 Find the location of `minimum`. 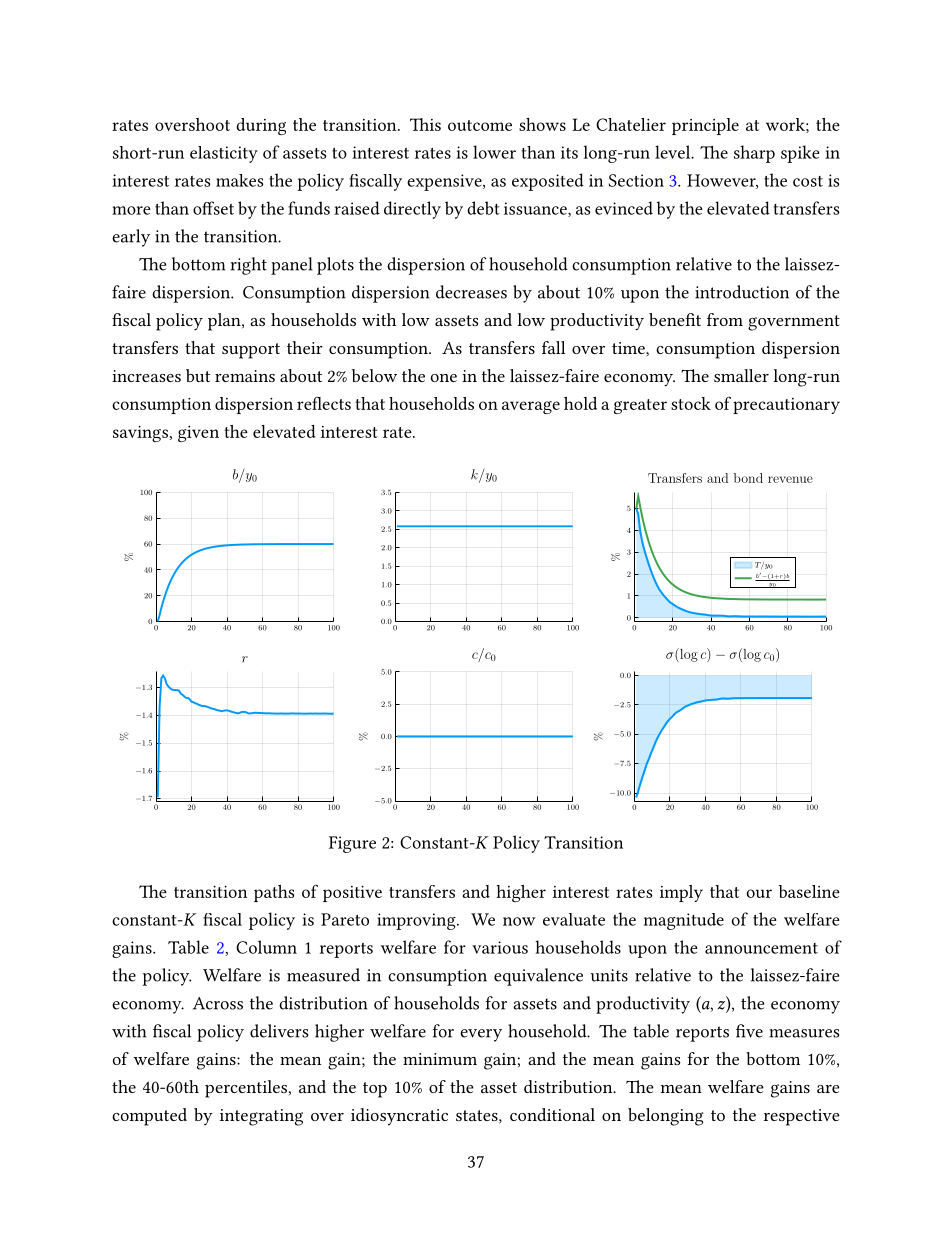

minimum is located at coordinates (440, 1059).
